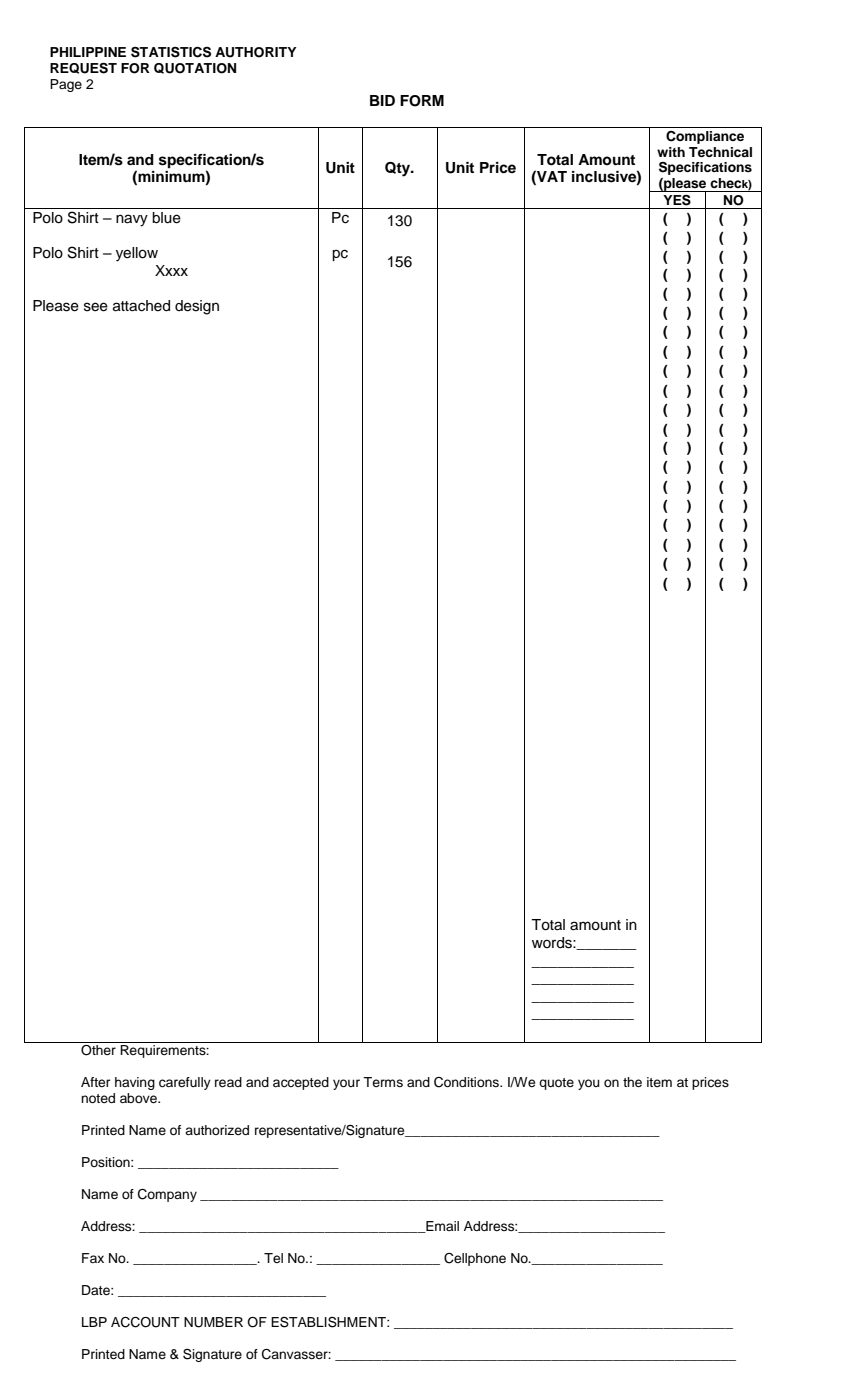  Describe the element at coordinates (98, 1050) in the screenshot. I see `Other` at that location.
